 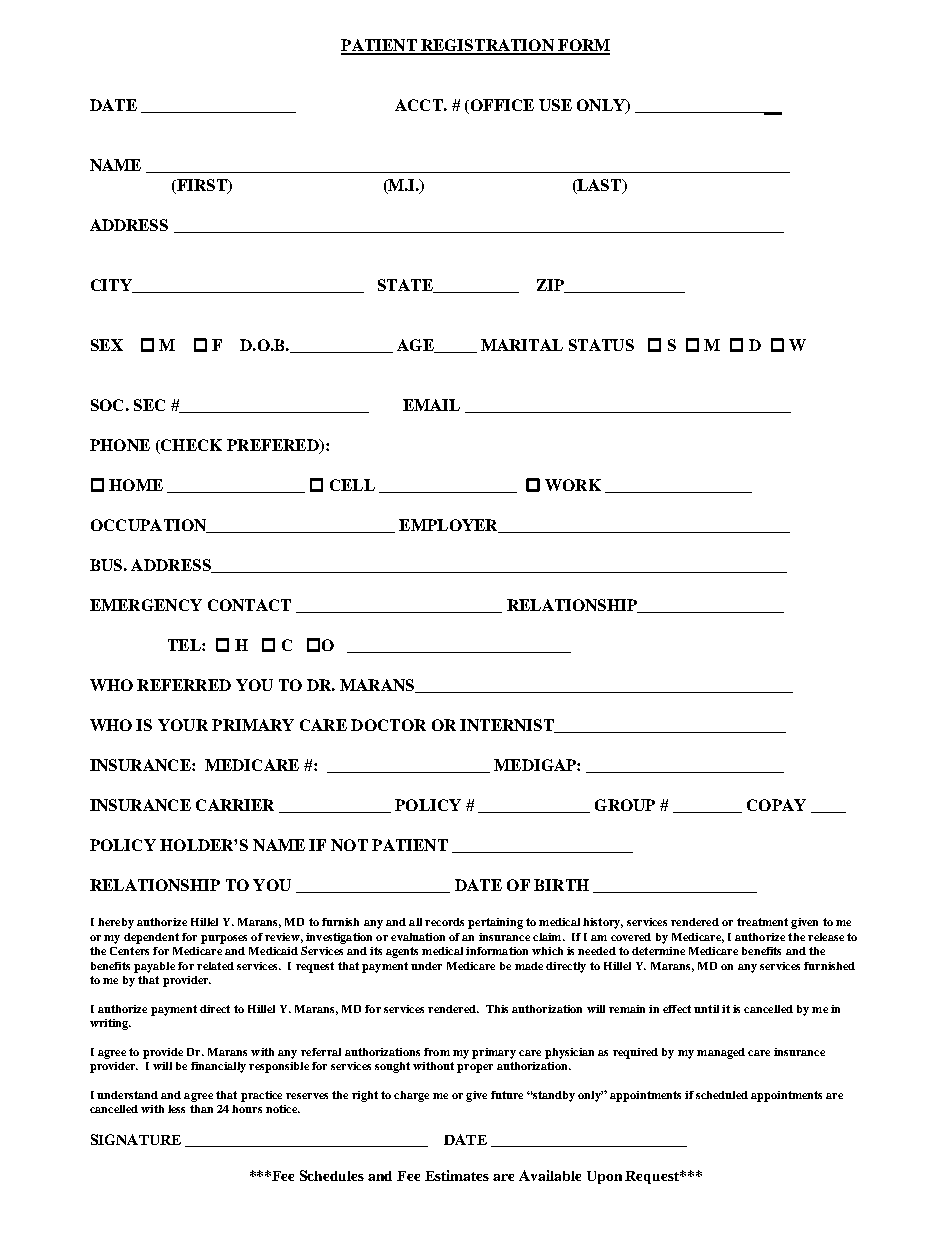 What do you see at coordinates (388, 725) in the document?
I see `DOCTOR` at bounding box center [388, 725].
